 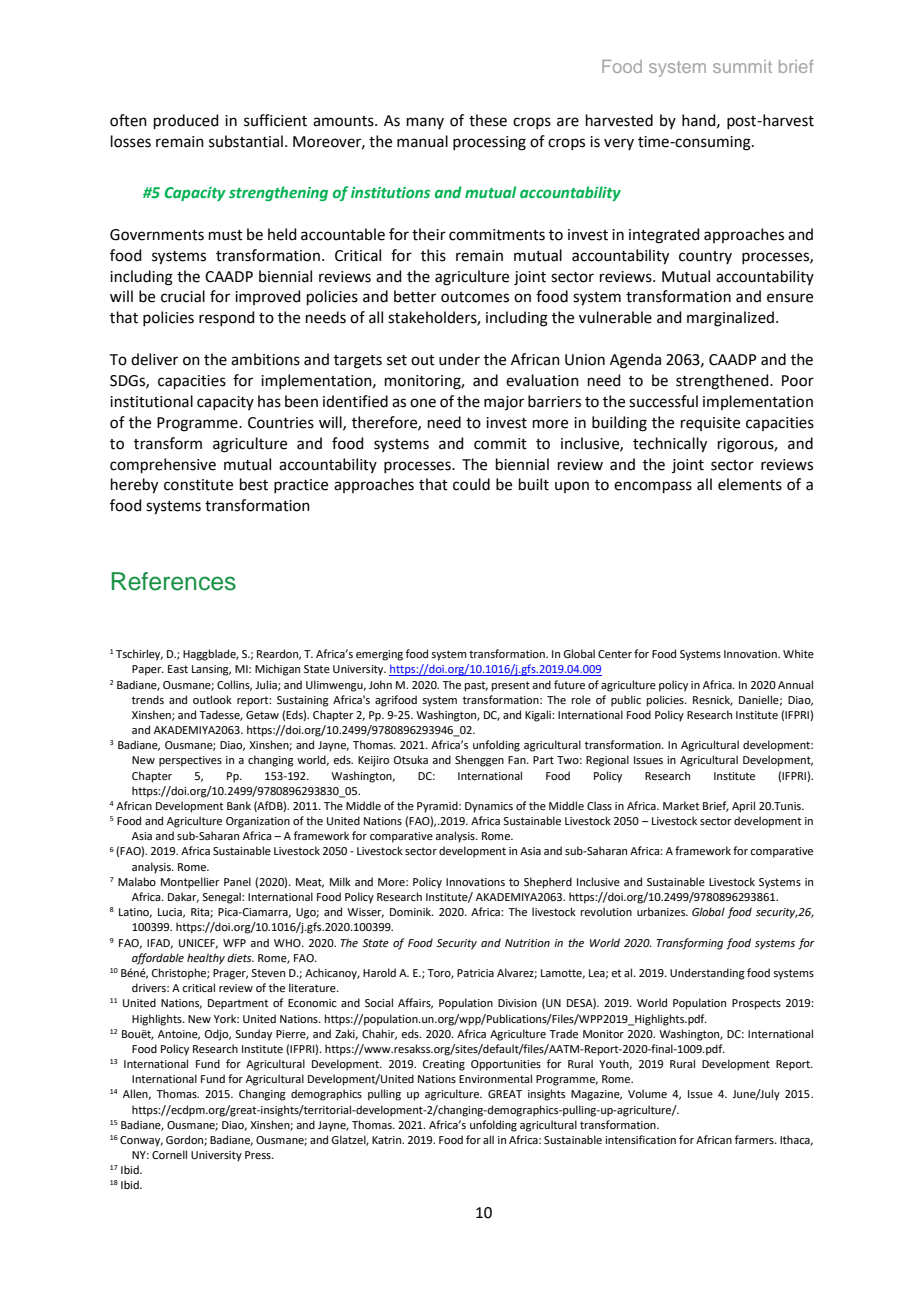 What do you see at coordinates (488, 120) in the page?
I see `these` at bounding box center [488, 120].
